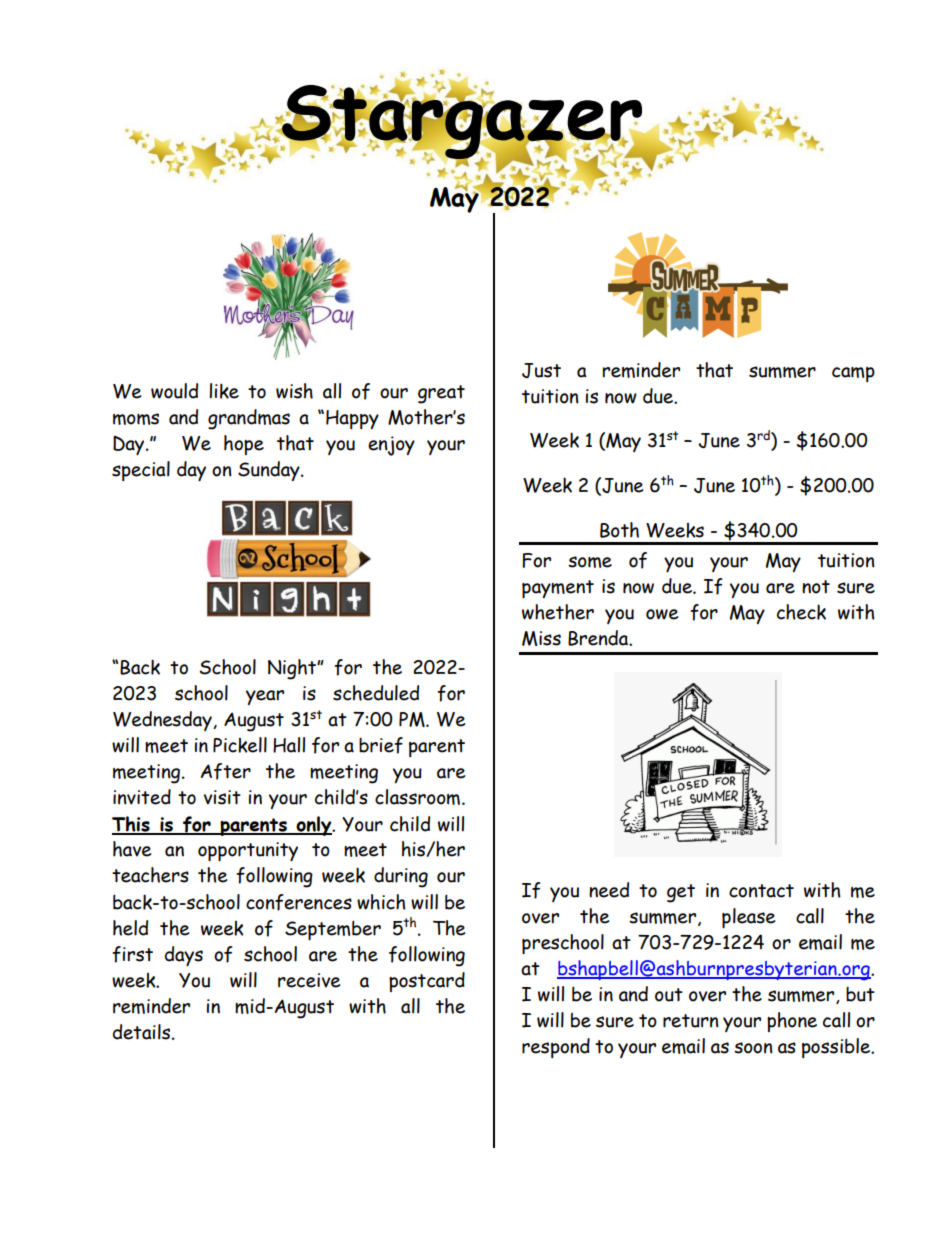  I want to click on respond, so click(556, 1048).
